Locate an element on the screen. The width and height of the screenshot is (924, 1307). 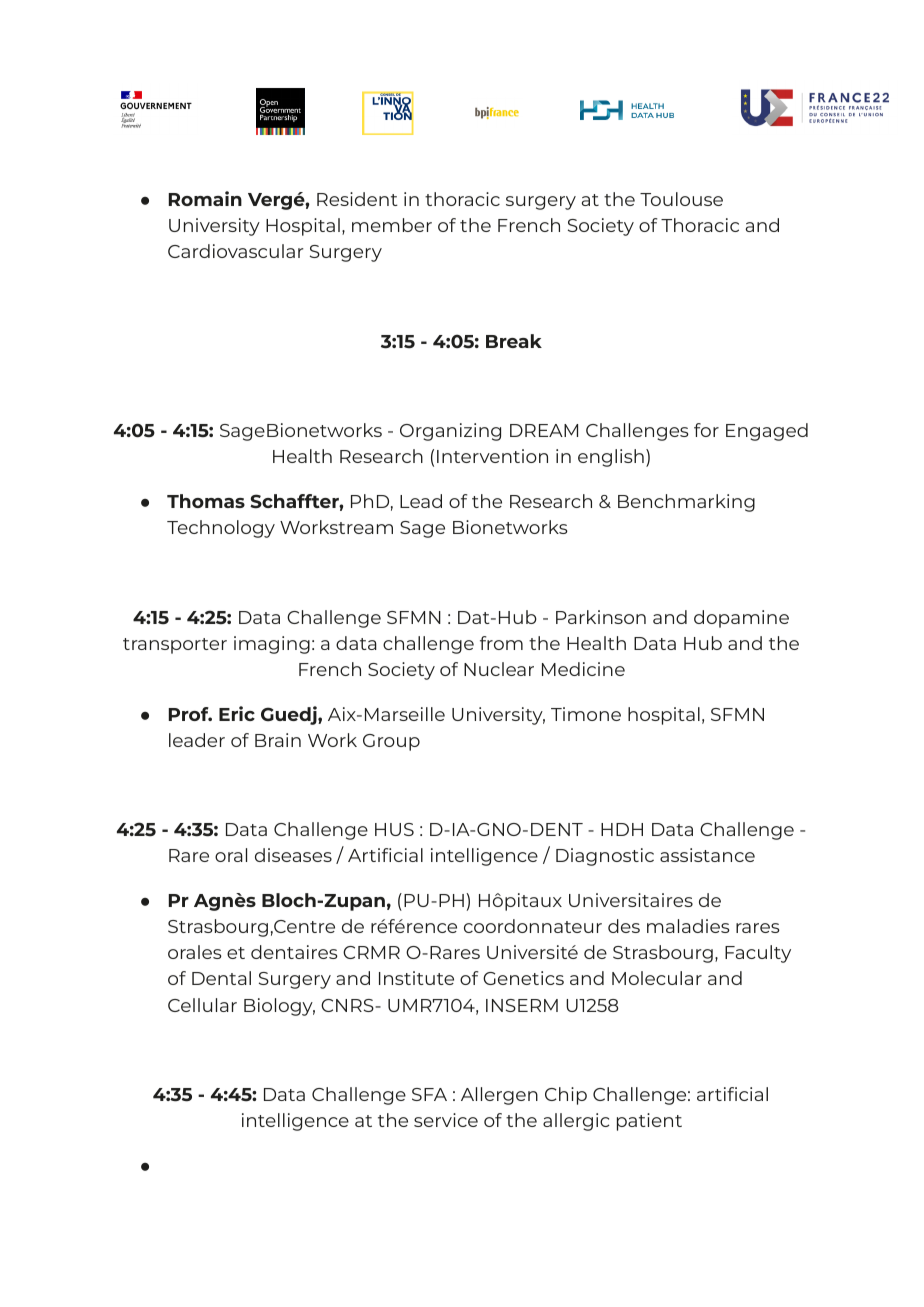
Toulouse is located at coordinates (681, 199).
